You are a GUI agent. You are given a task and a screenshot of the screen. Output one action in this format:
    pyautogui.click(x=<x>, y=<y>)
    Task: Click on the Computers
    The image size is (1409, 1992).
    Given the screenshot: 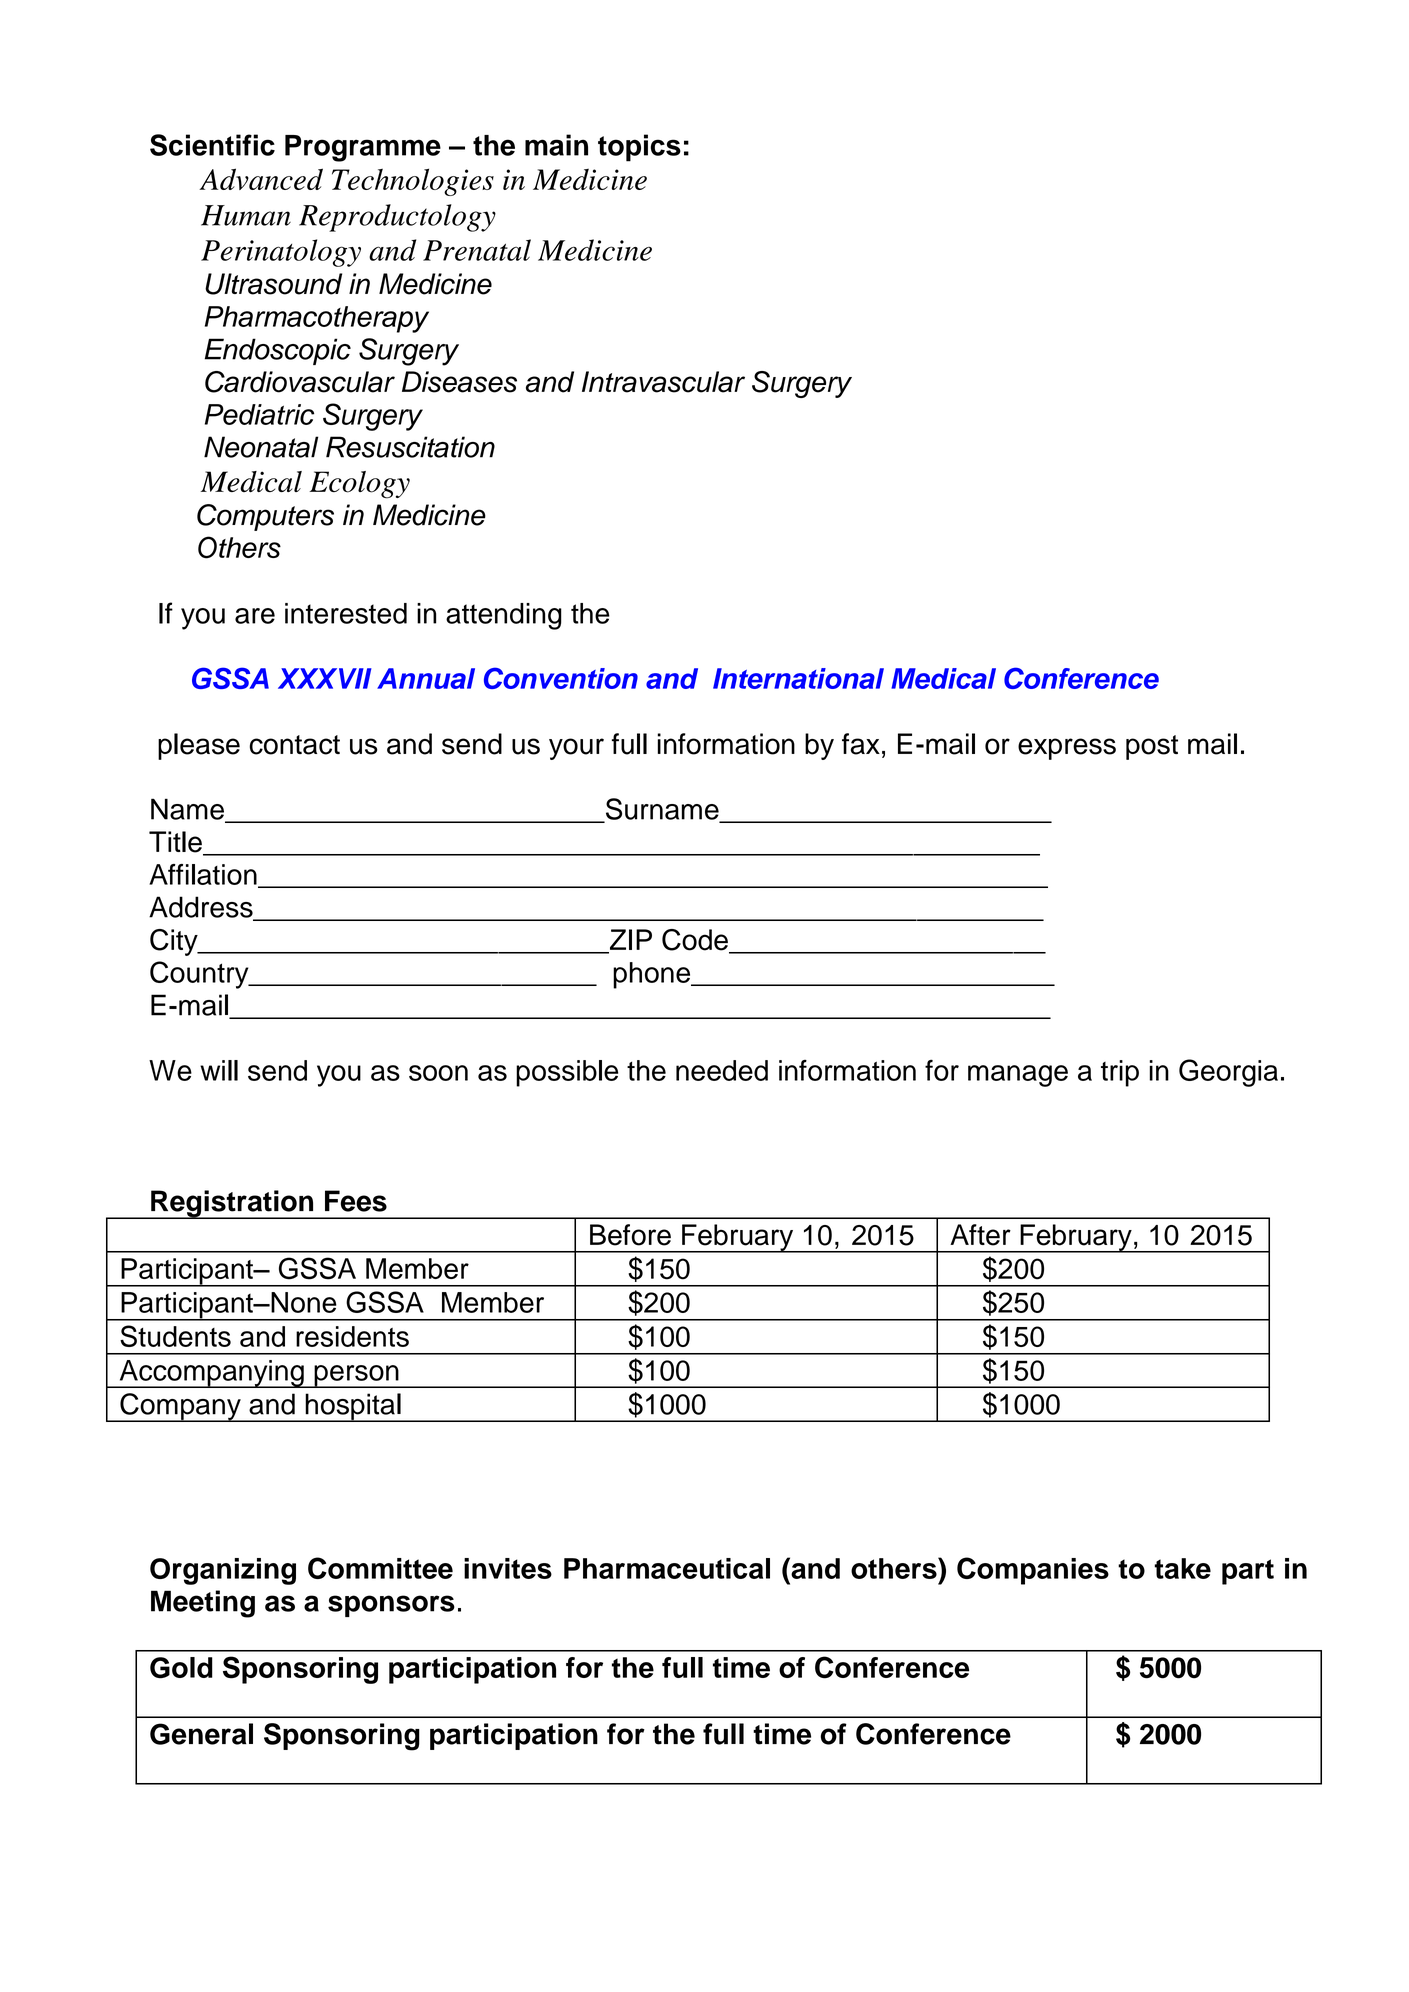 What is the action you would take?
    pyautogui.click(x=265, y=517)
